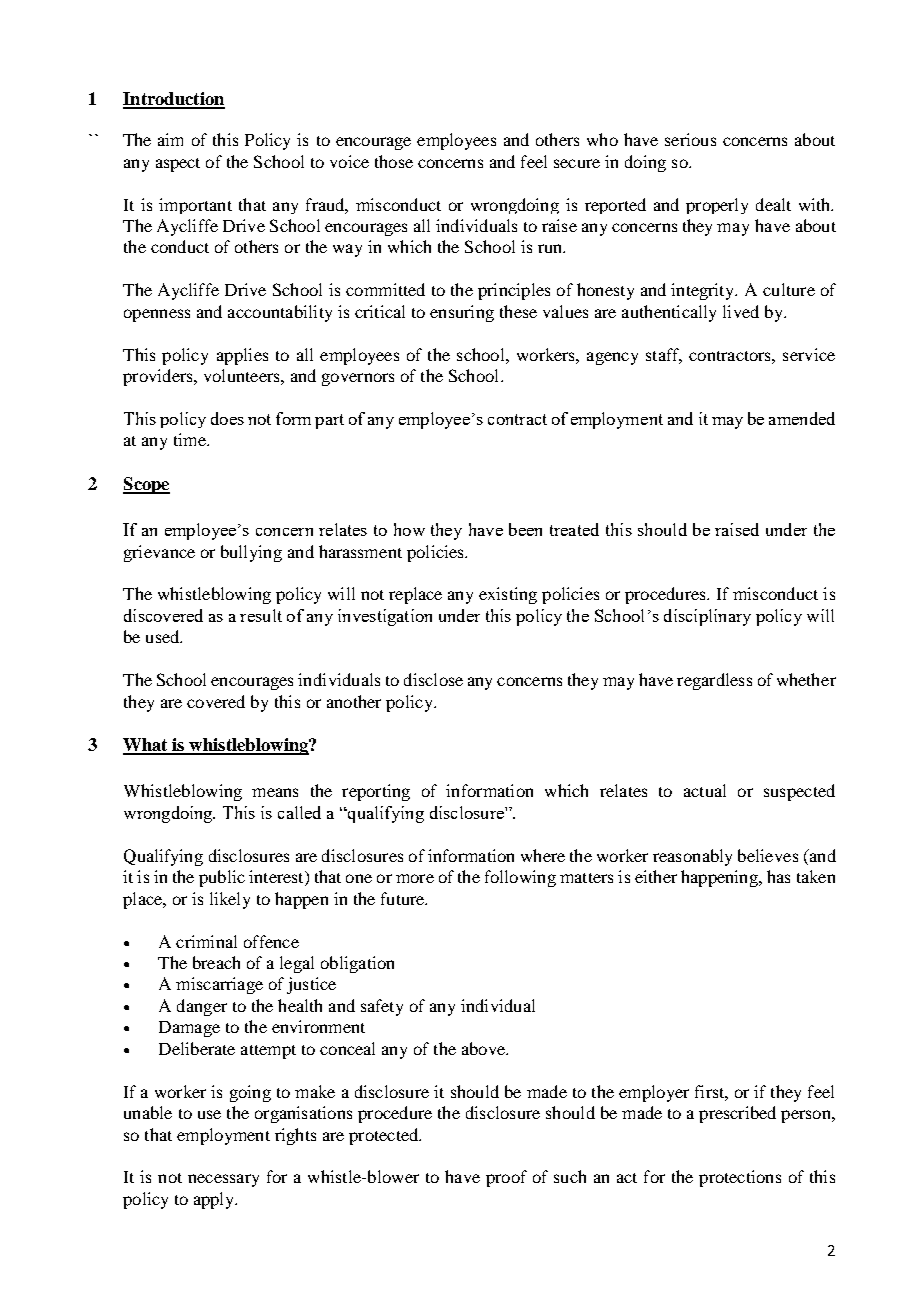 Image resolution: width=924 pixels, height=1308 pixels. What do you see at coordinates (525, 529) in the page?
I see `been` at bounding box center [525, 529].
